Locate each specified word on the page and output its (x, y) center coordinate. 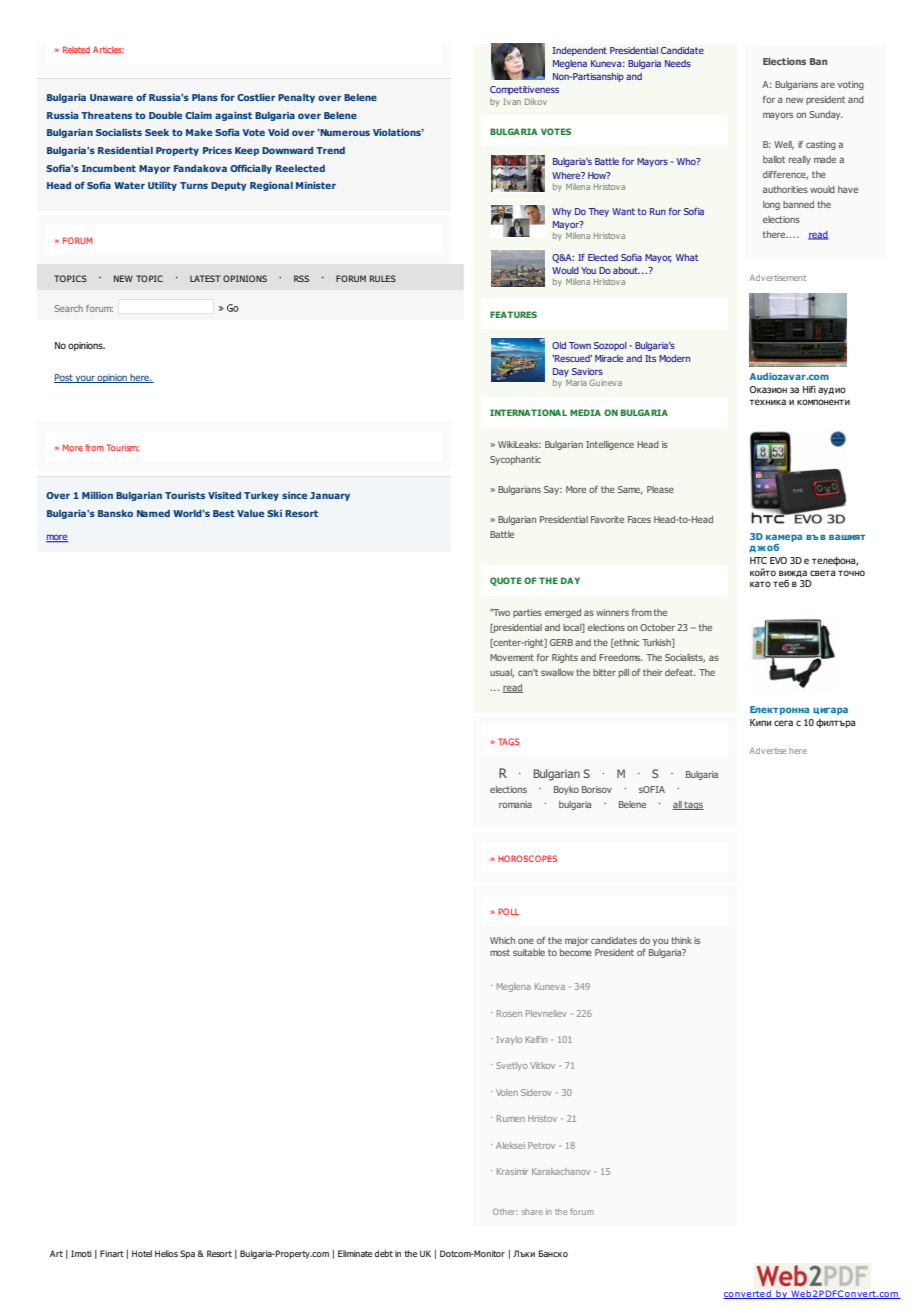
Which (502, 940)
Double (165, 115)
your (85, 379)
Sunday (826, 115)
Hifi (809, 389)
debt (384, 1253)
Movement (512, 657)
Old (559, 345)
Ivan (512, 101)
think (681, 940)
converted (748, 1294)
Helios (166, 1253)
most (500, 952)
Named (153, 513)
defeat (680, 672)
